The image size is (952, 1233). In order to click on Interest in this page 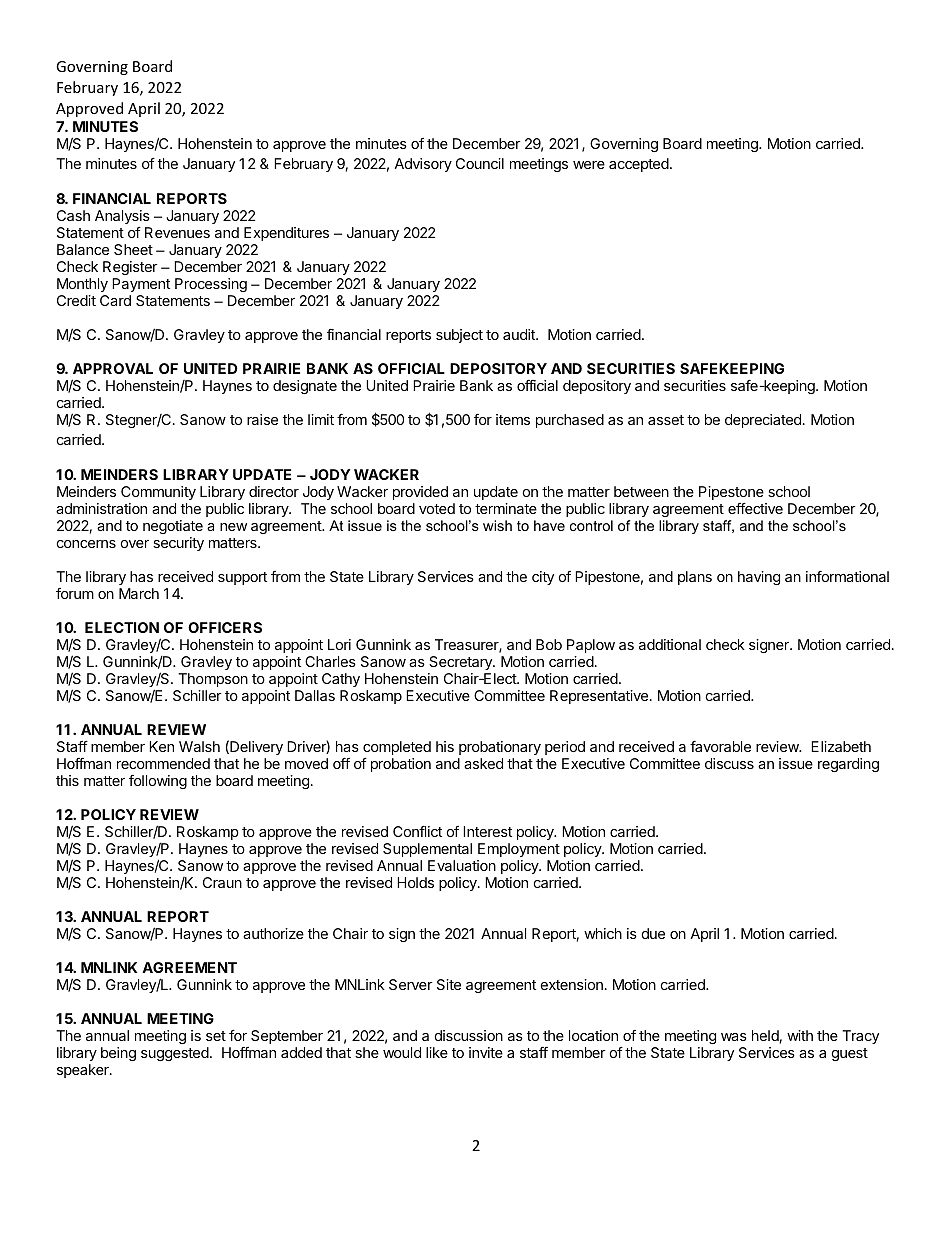, I will do `click(487, 831)`.
